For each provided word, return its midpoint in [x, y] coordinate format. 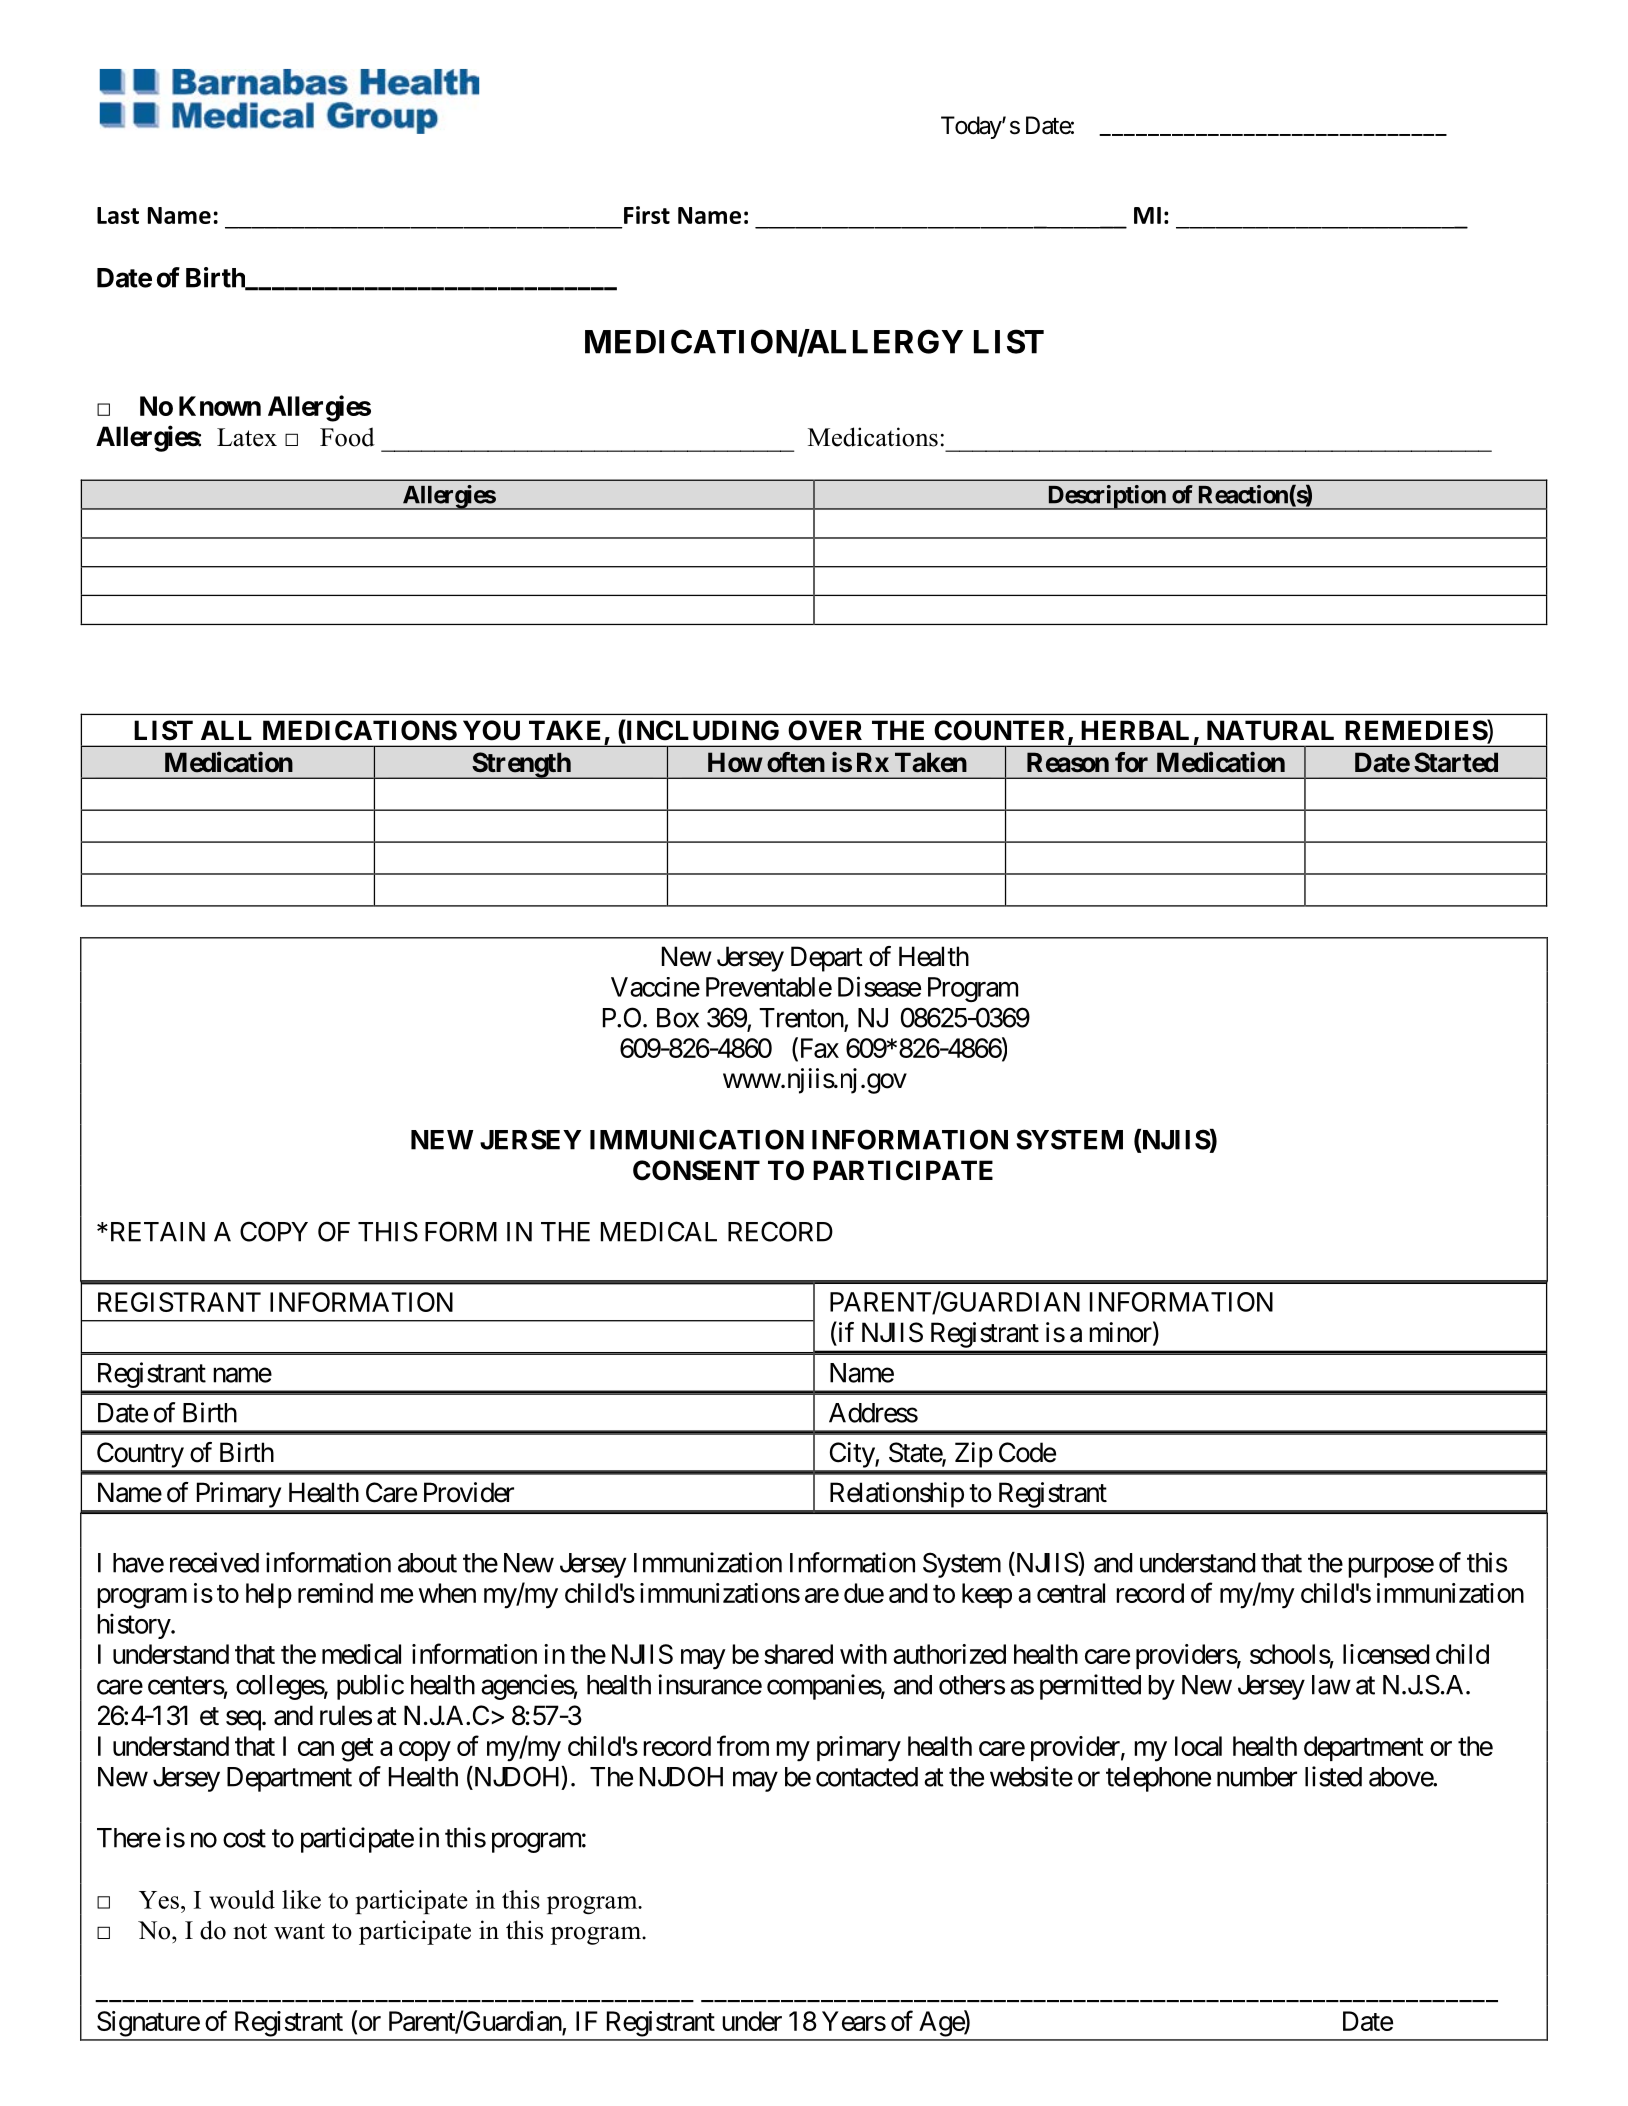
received [214, 1562]
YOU [491, 730]
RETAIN [156, 1232]
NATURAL [1270, 730]
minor [1120, 1332]
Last [118, 215]
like [301, 1899]
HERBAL [1135, 730]
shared [798, 1654]
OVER [825, 730]
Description [1106, 497]
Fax [818, 1049]
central [1071, 1593]
